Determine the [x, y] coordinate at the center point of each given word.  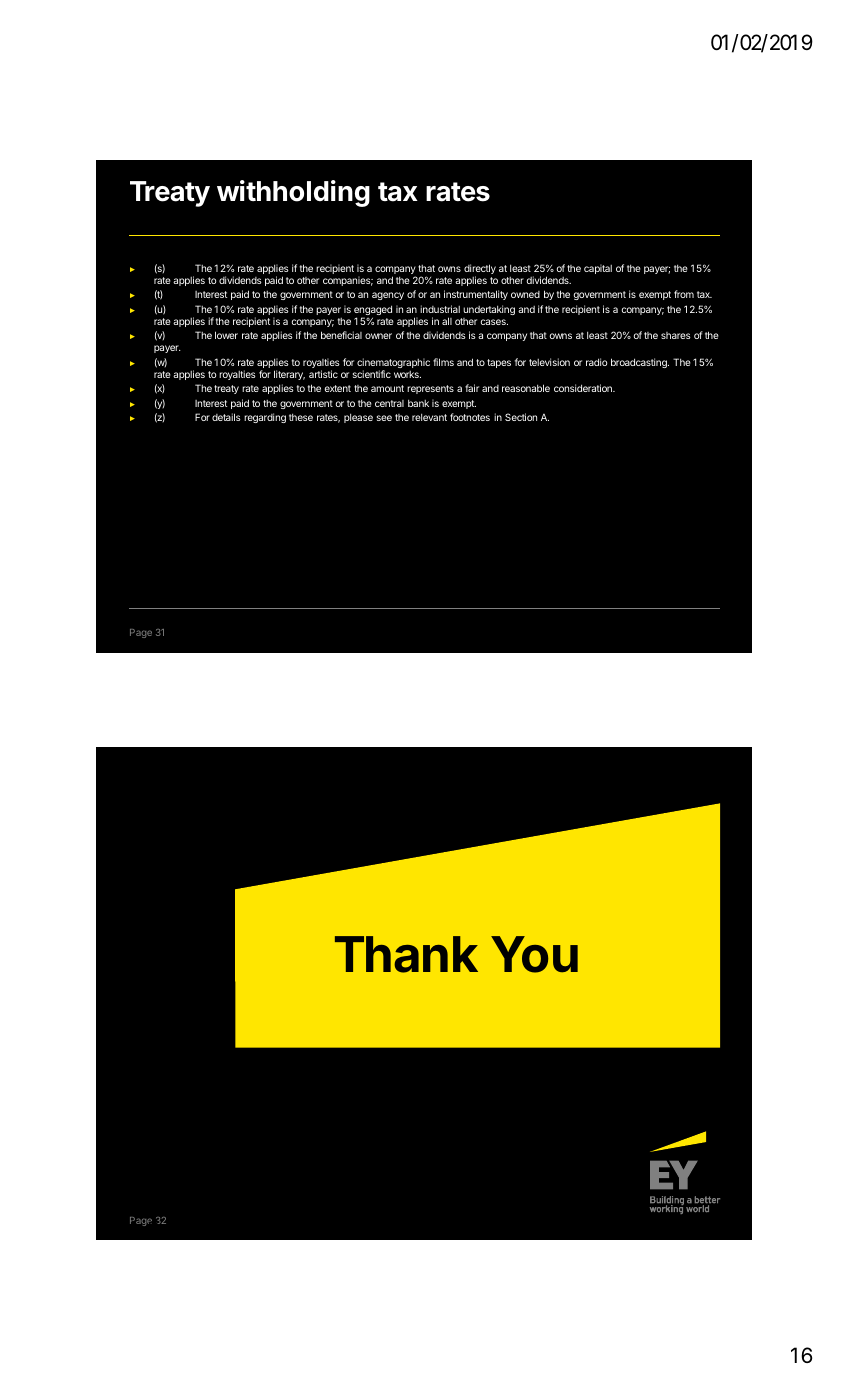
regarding [265, 418]
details [226, 417]
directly [480, 270]
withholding [293, 193]
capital [598, 269]
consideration [584, 388]
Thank [406, 954]
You [534, 954]
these [301, 417]
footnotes [470, 417]
